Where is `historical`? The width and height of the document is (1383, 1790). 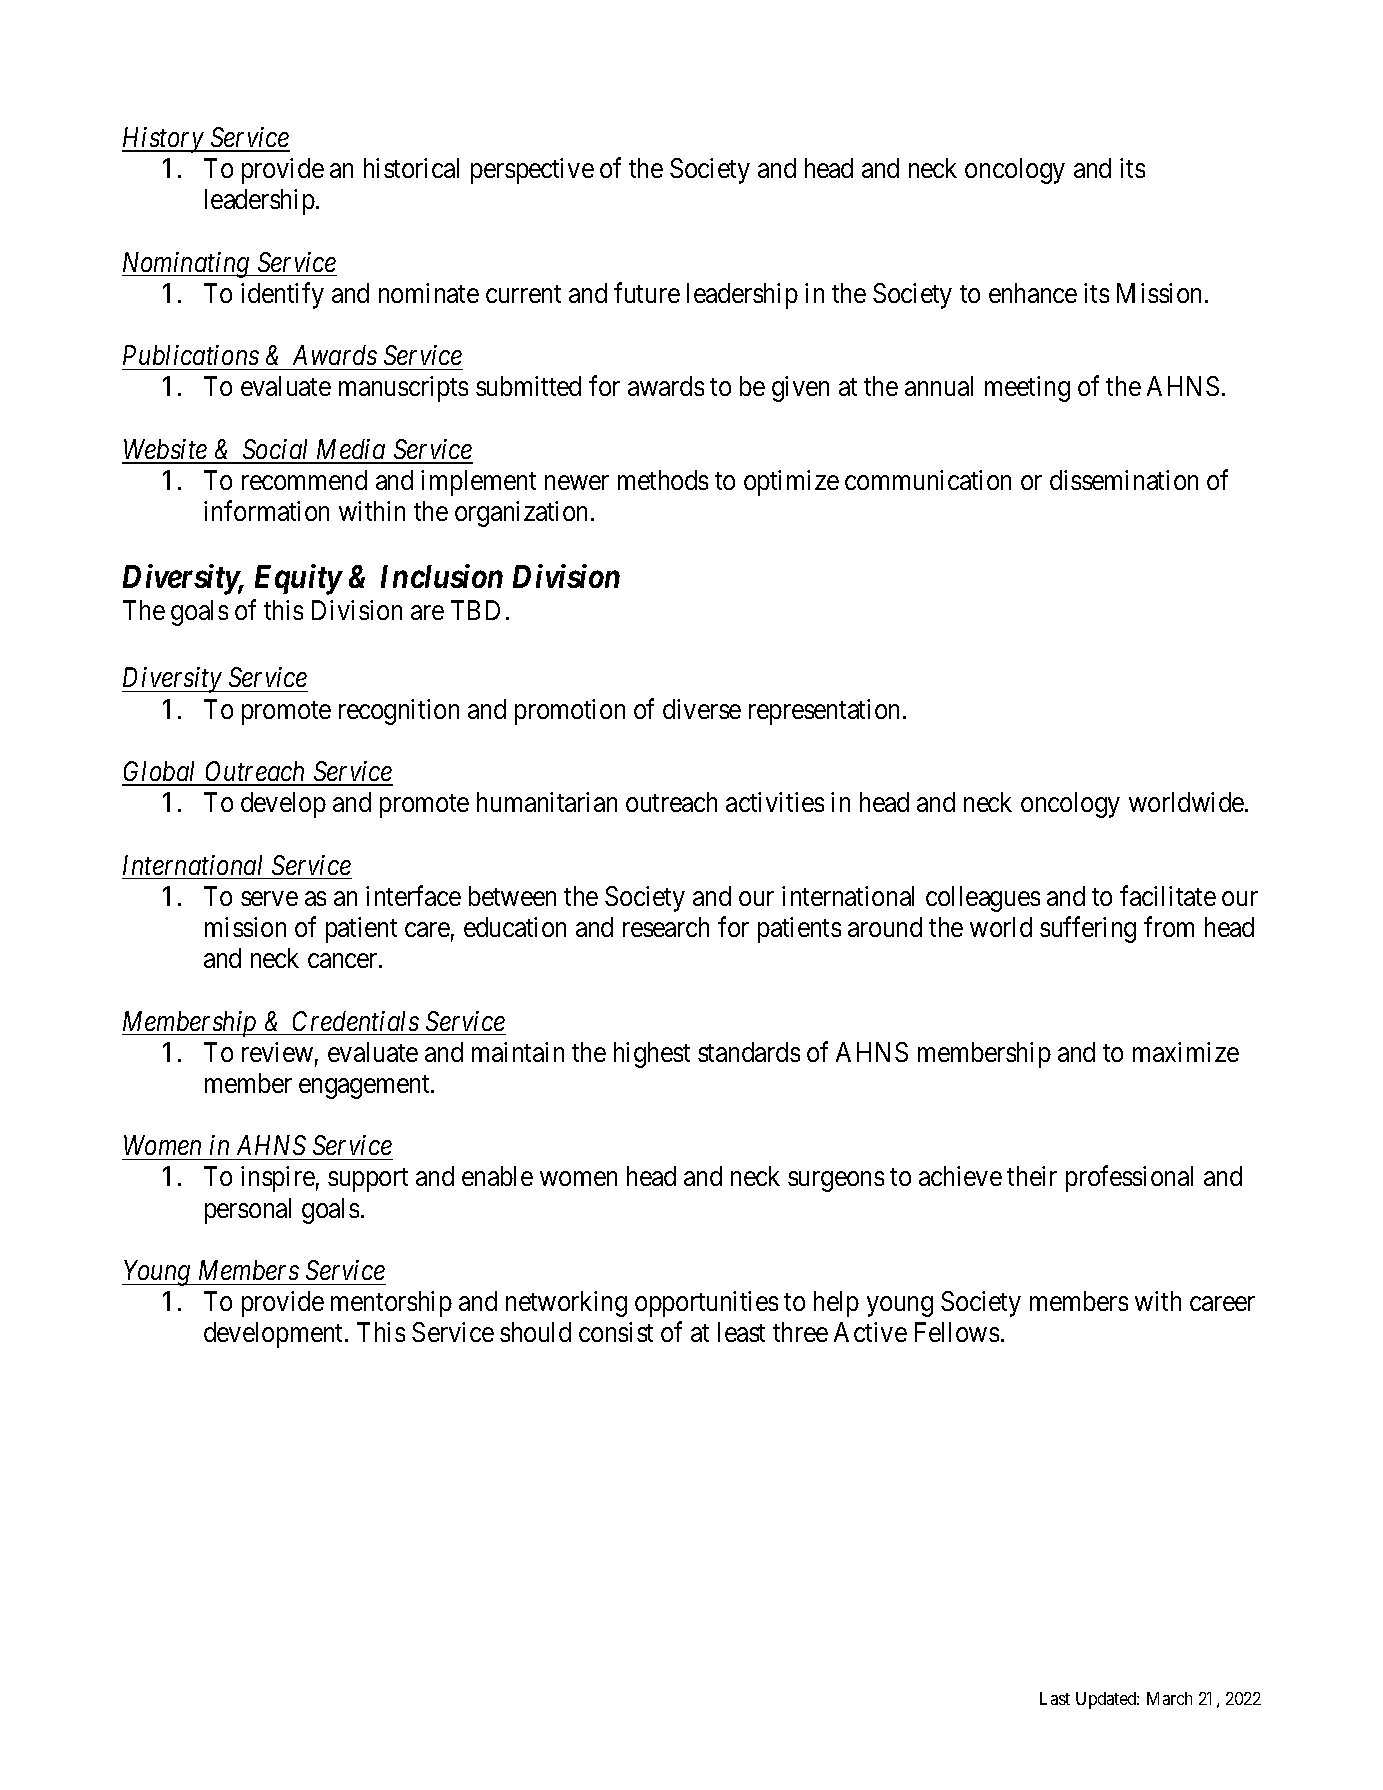 historical is located at coordinates (411, 168).
